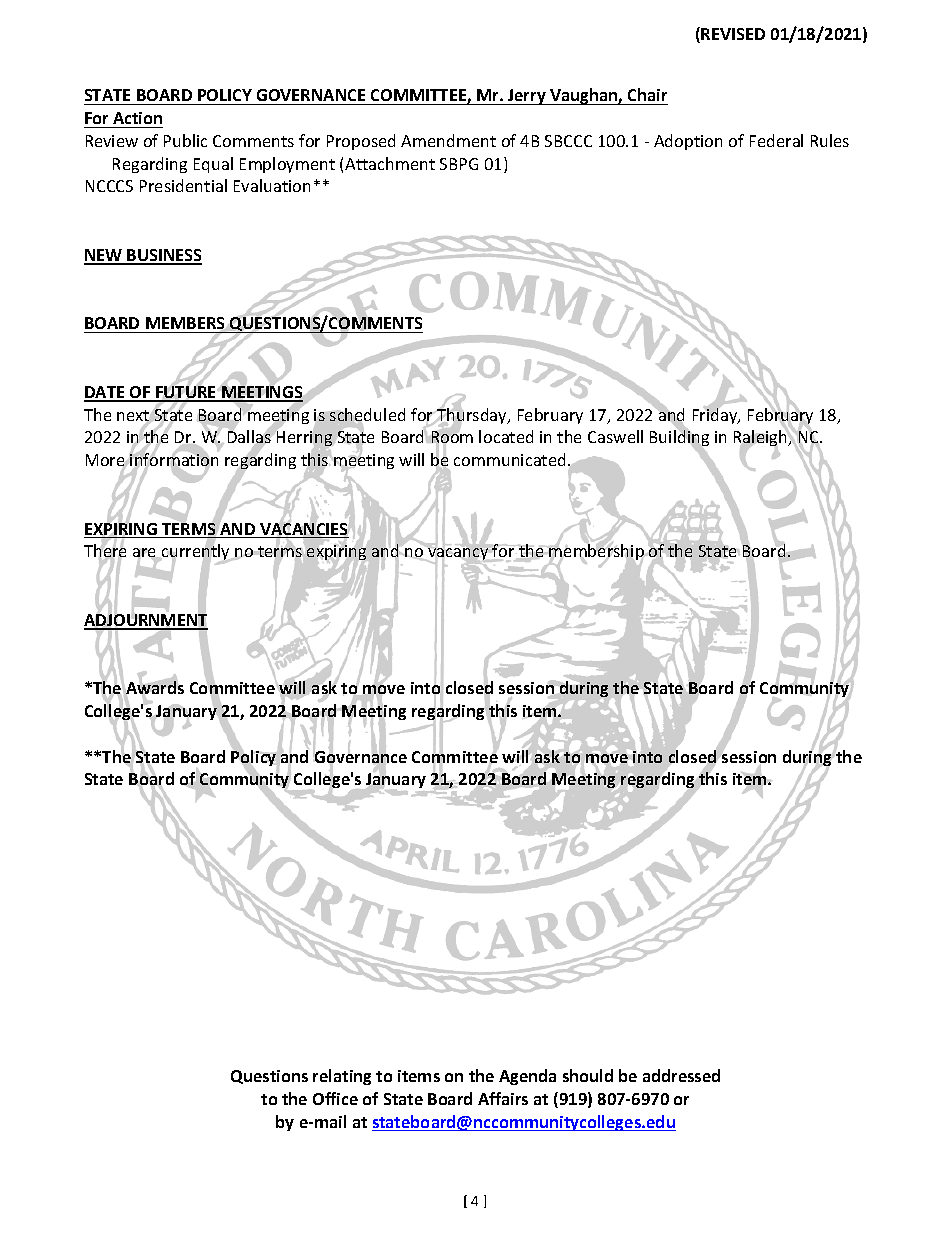 Image resolution: width=952 pixels, height=1233 pixels. What do you see at coordinates (681, 1075) in the image?
I see `addressed` at bounding box center [681, 1075].
